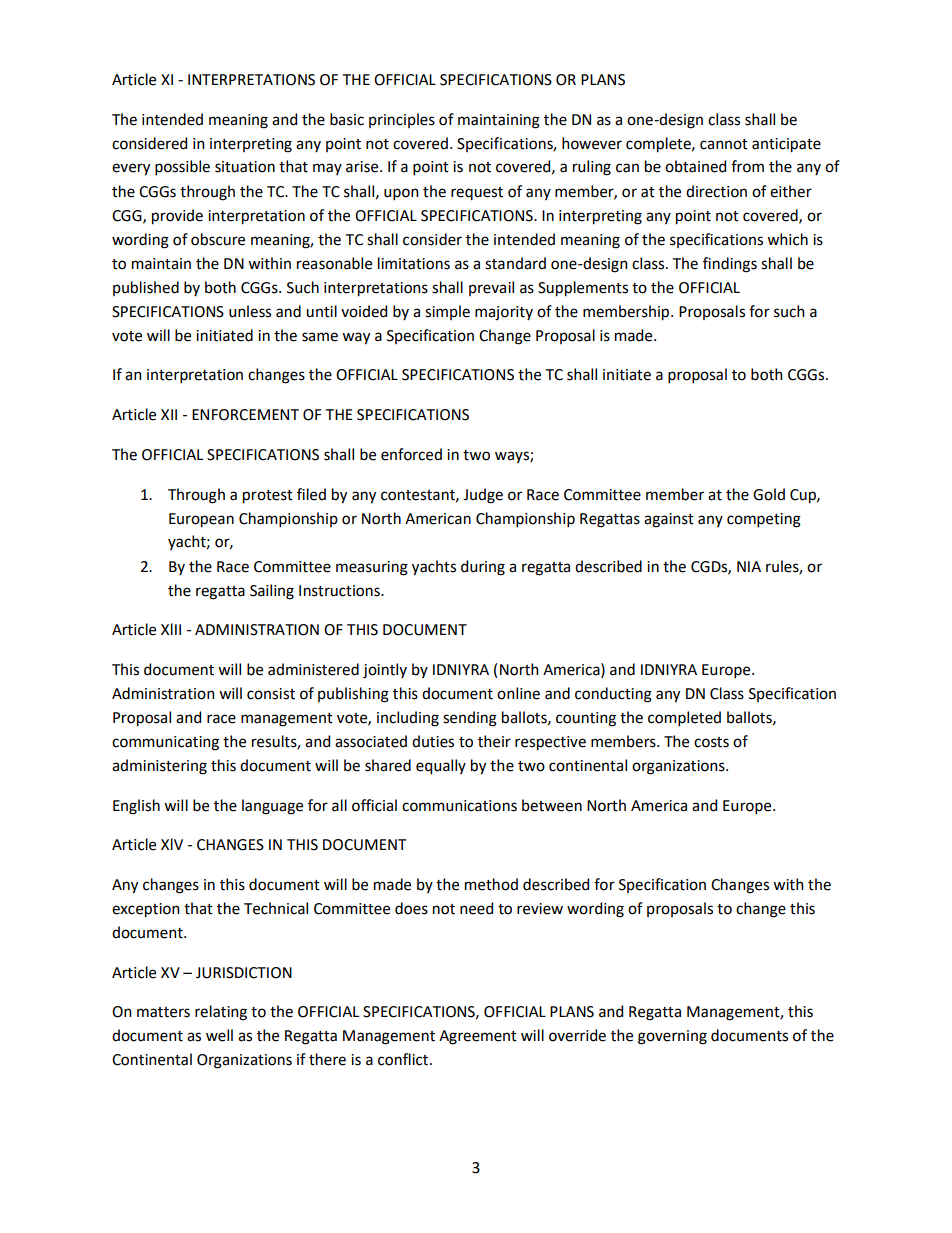 The height and width of the image is (1233, 952). I want to click on Agreement, so click(478, 1037).
